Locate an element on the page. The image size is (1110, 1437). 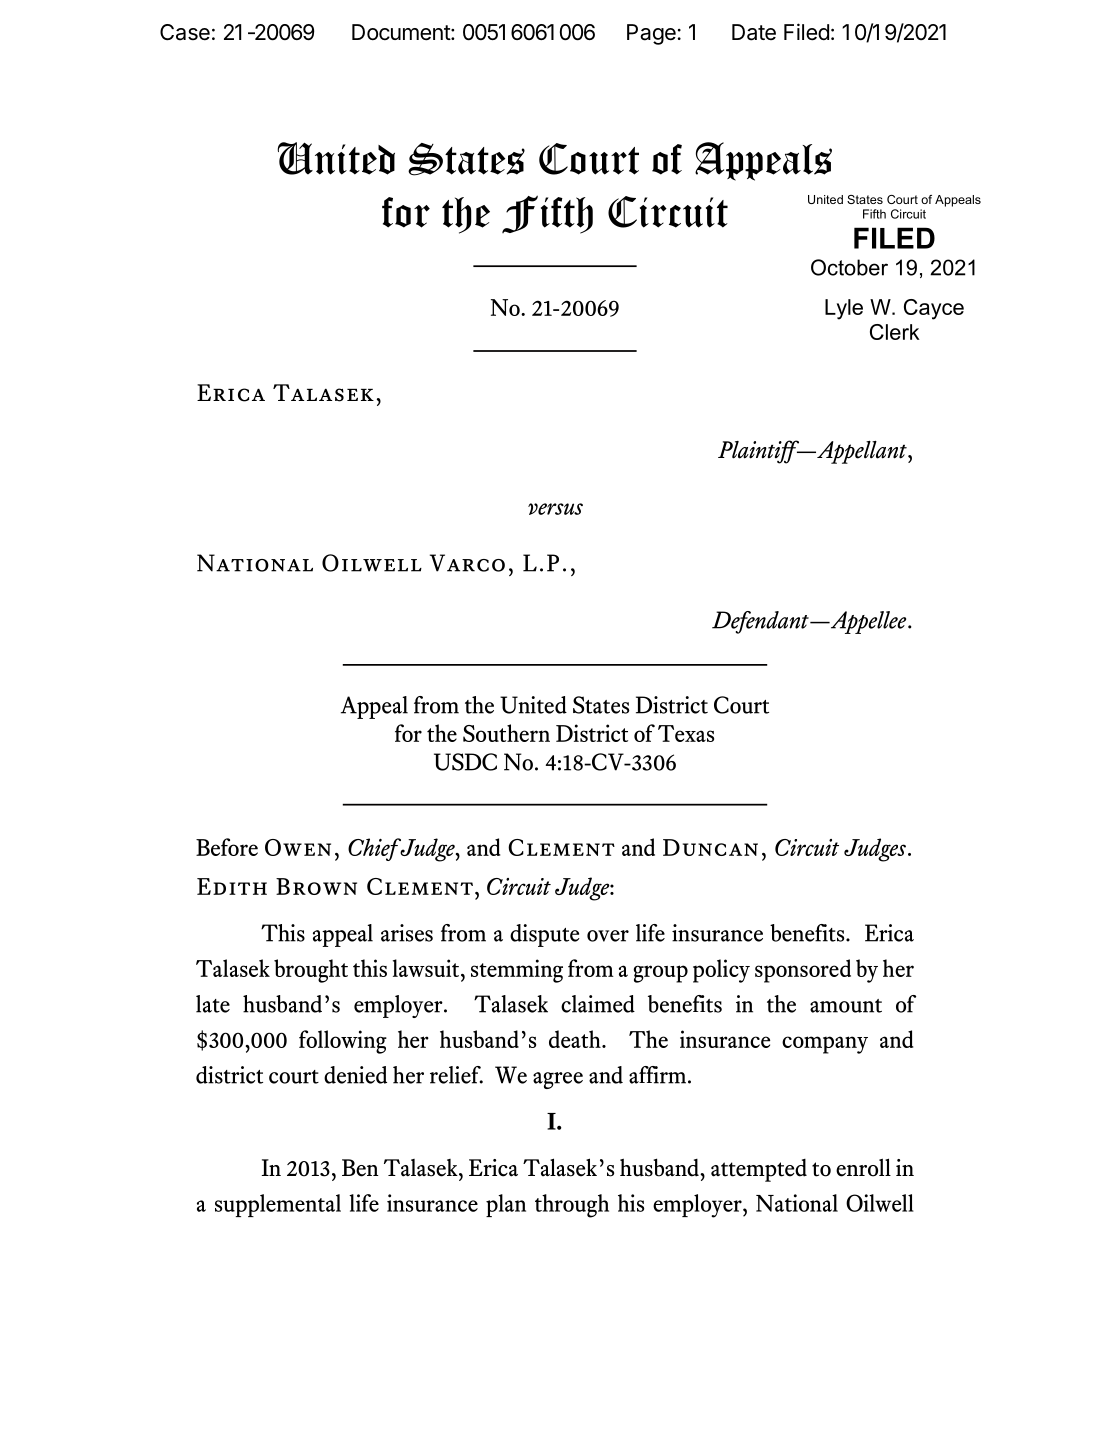
versus is located at coordinates (555, 509).
